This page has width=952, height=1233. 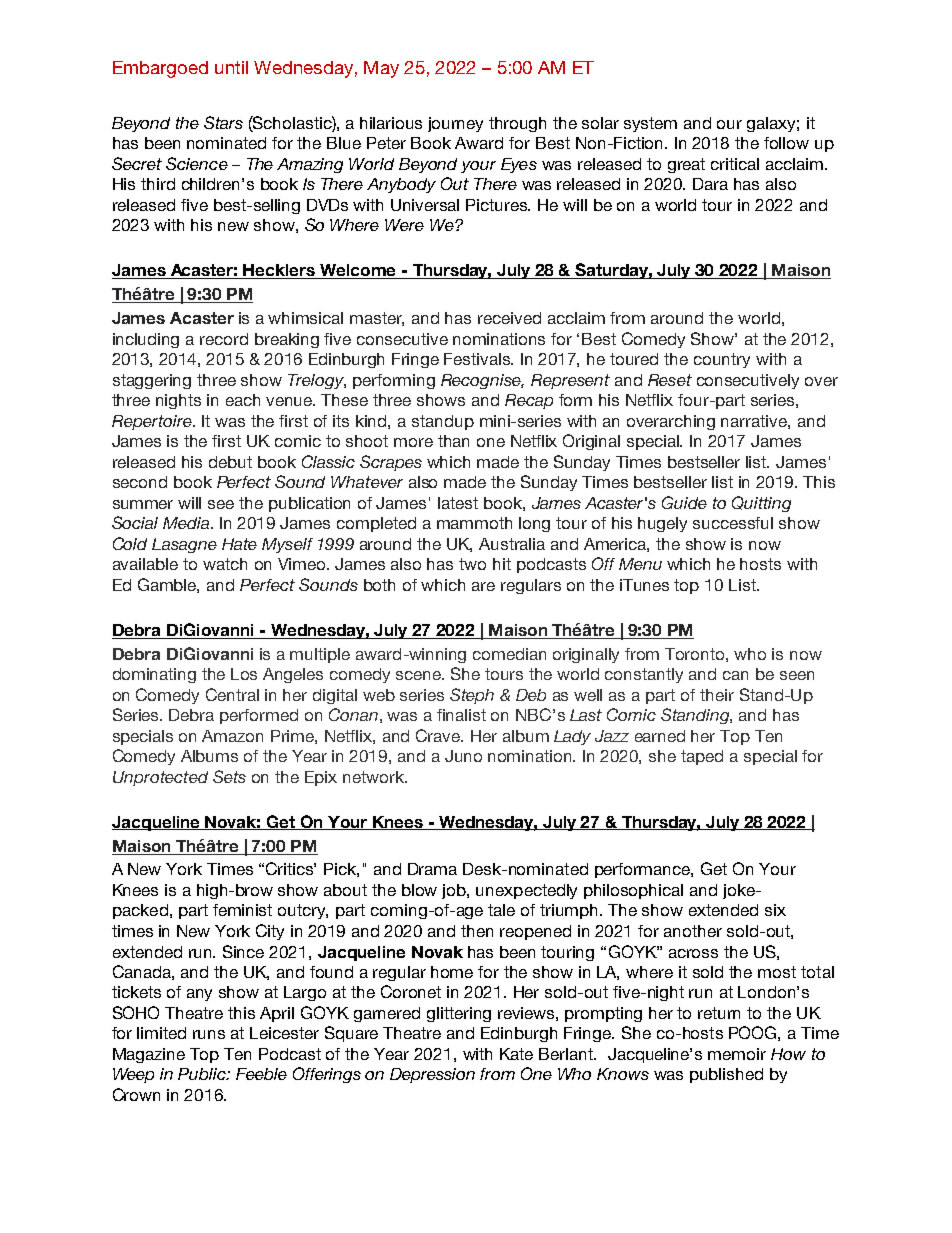 I want to click on Stars, so click(x=223, y=122).
